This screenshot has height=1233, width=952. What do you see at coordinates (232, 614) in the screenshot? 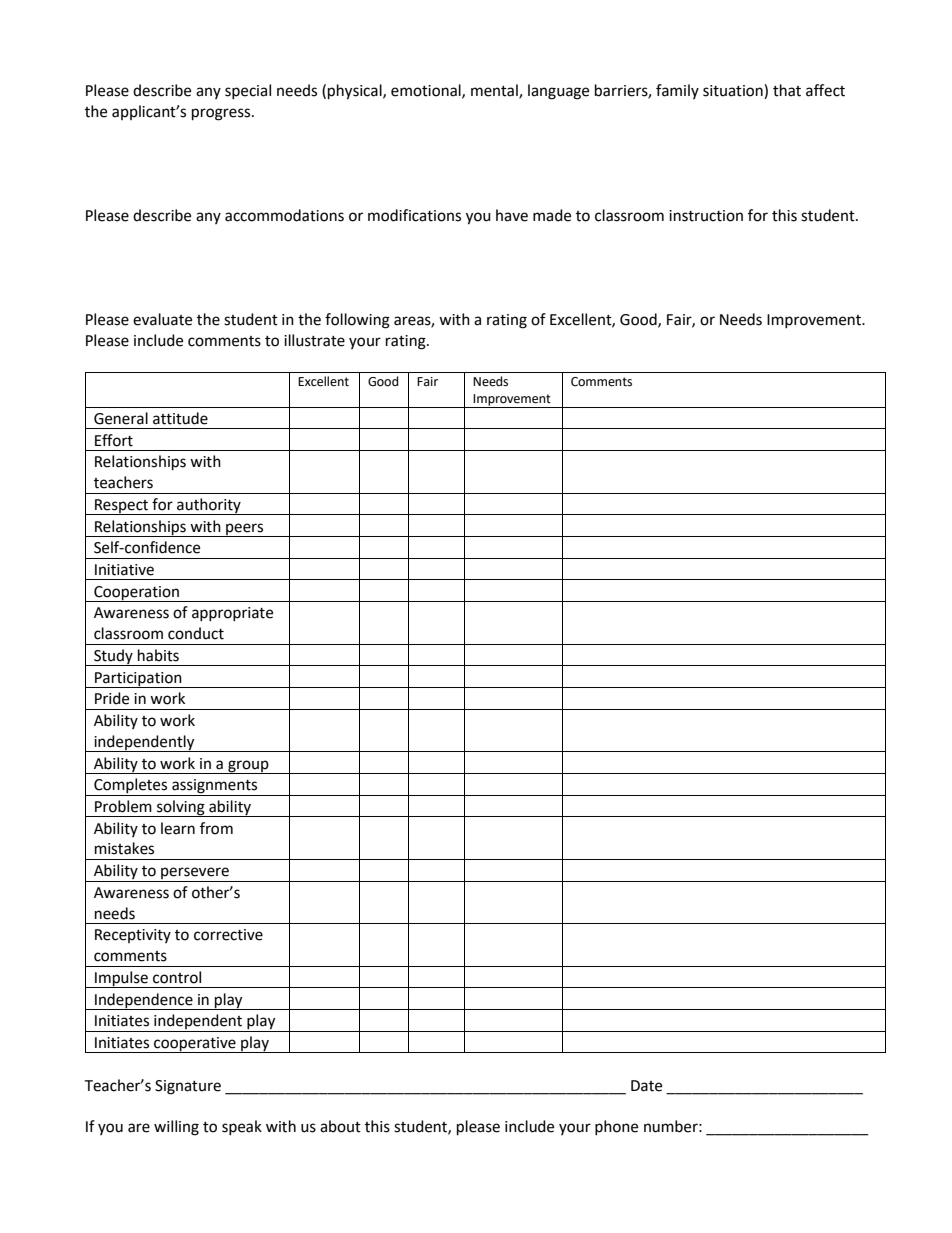
I see `appropriate` at bounding box center [232, 614].
